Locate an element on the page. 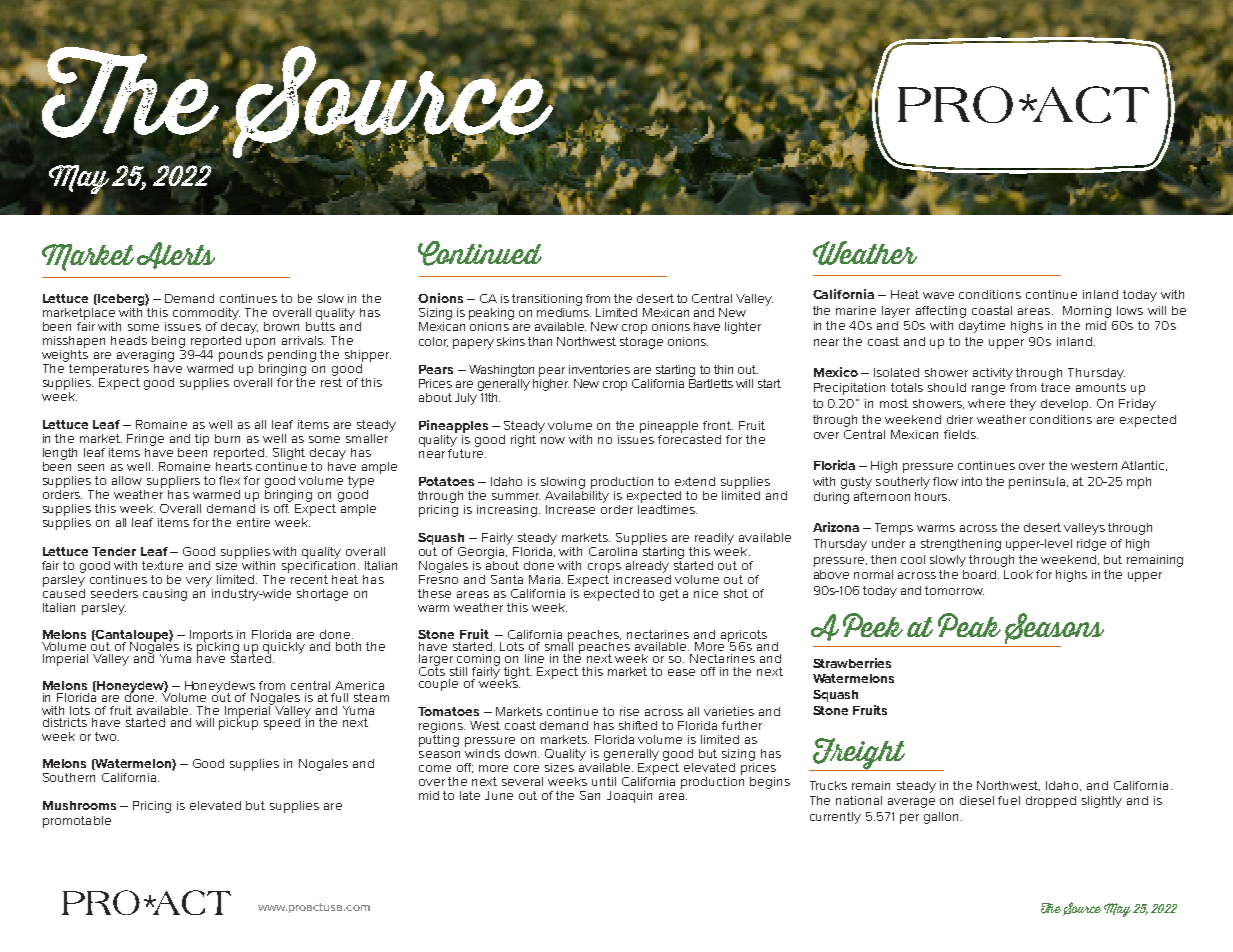  peninsula is located at coordinates (1037, 483).
